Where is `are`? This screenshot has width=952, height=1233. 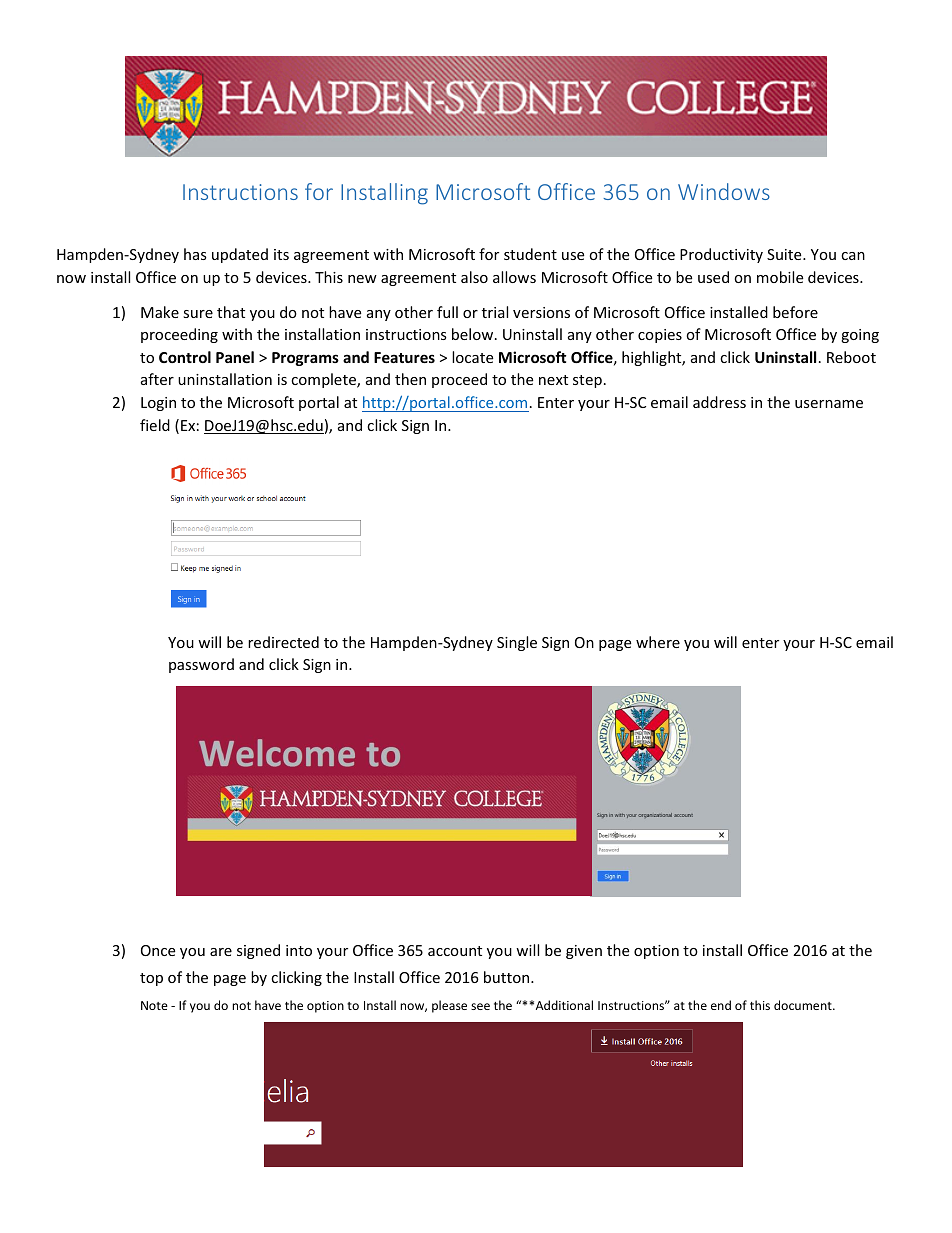 are is located at coordinates (221, 952).
